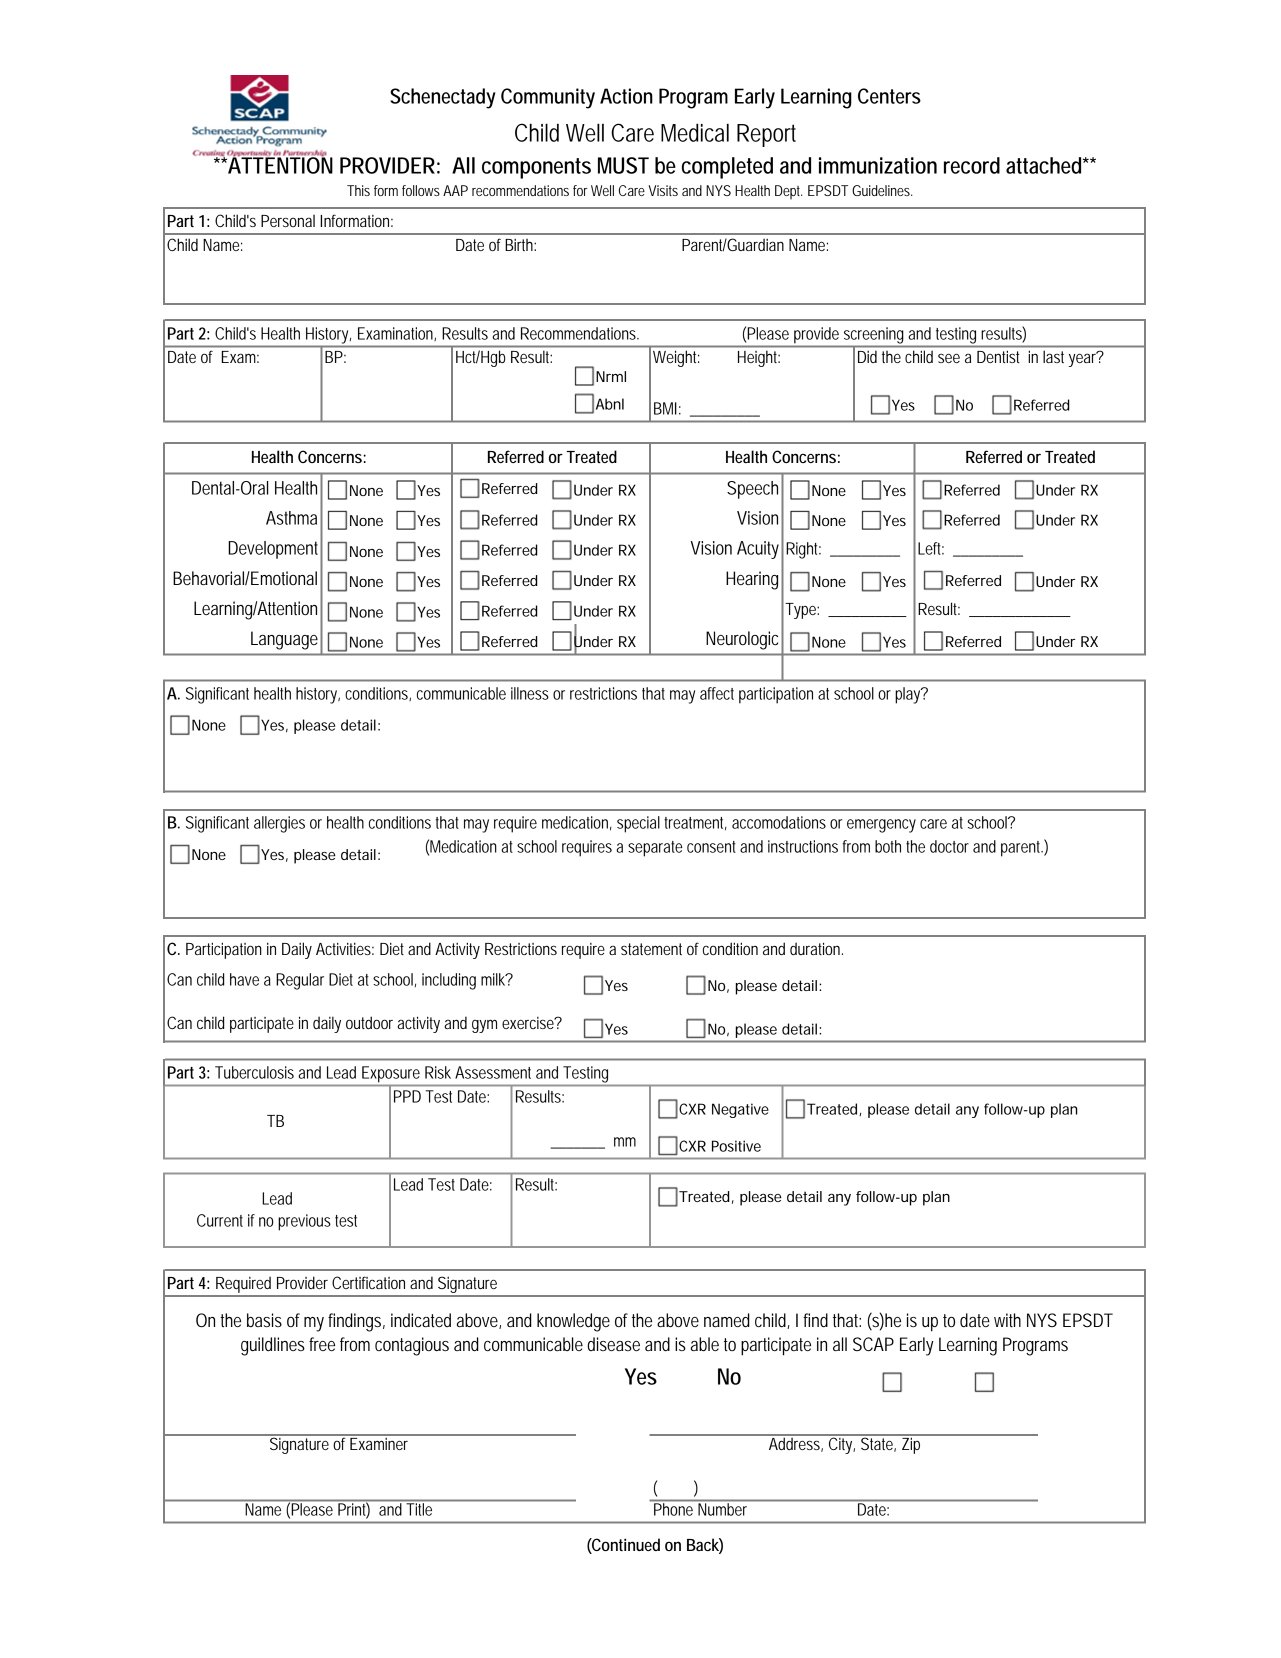  What do you see at coordinates (419, 1509) in the page?
I see `Title` at bounding box center [419, 1509].
